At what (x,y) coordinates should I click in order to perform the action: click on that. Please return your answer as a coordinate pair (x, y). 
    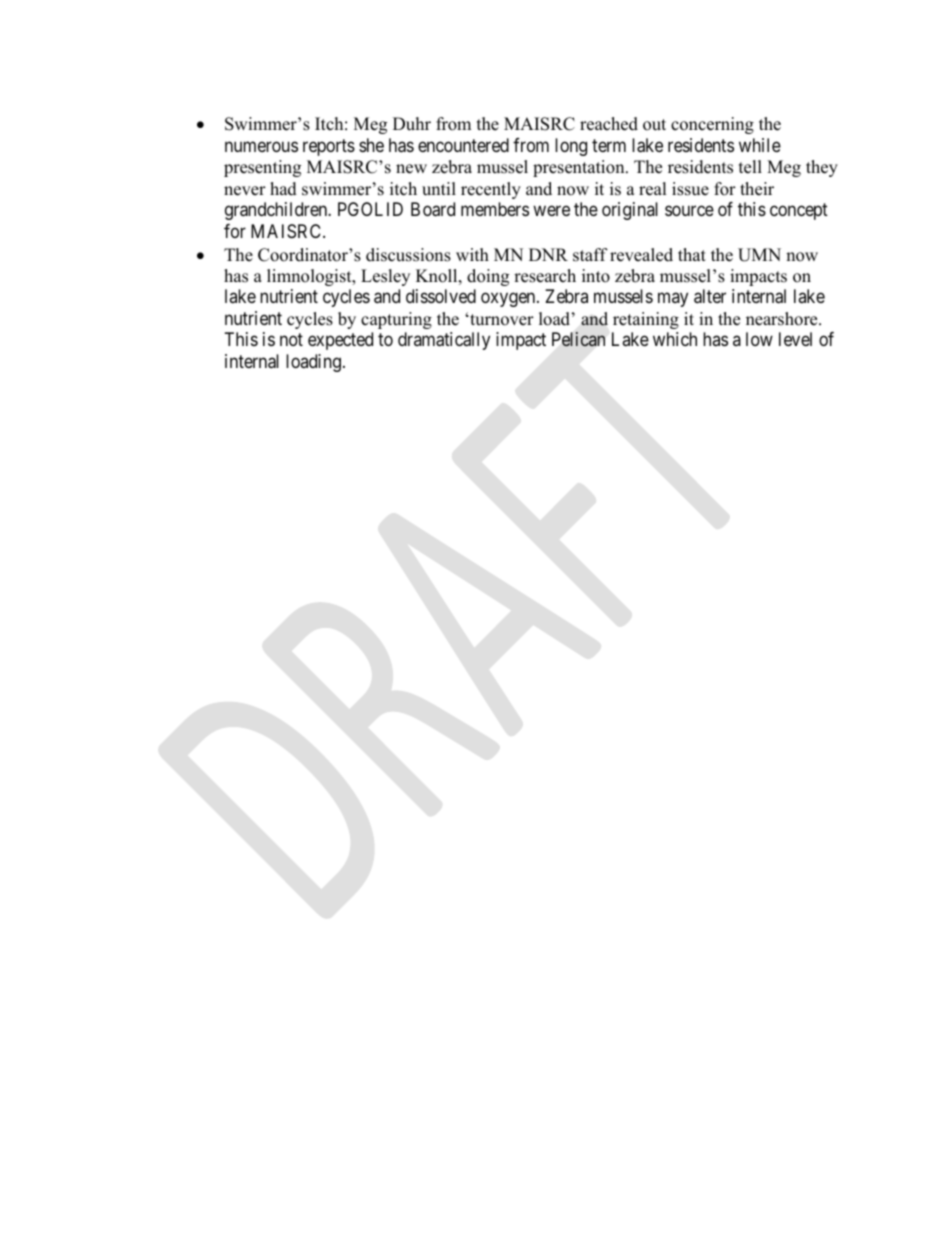
    Looking at the image, I should click on (692, 254).
